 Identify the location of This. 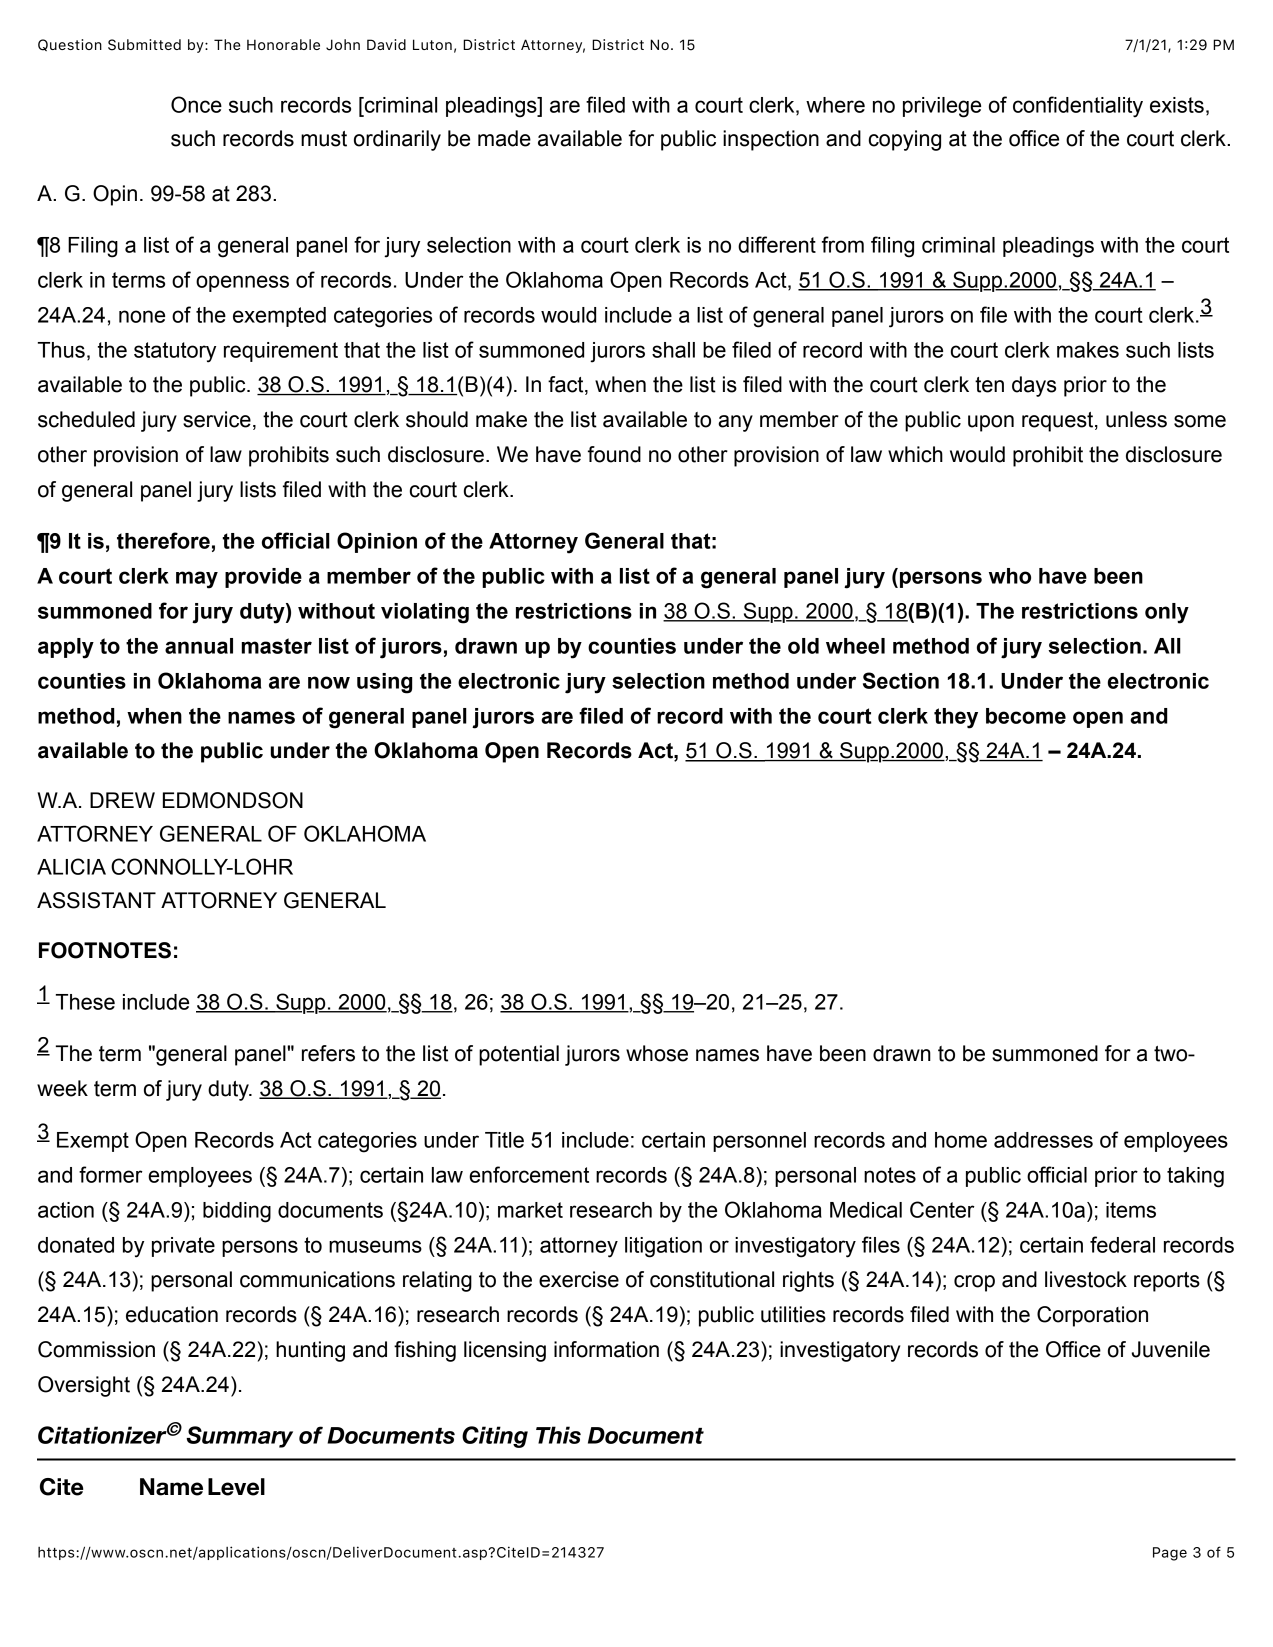
(558, 1435).
